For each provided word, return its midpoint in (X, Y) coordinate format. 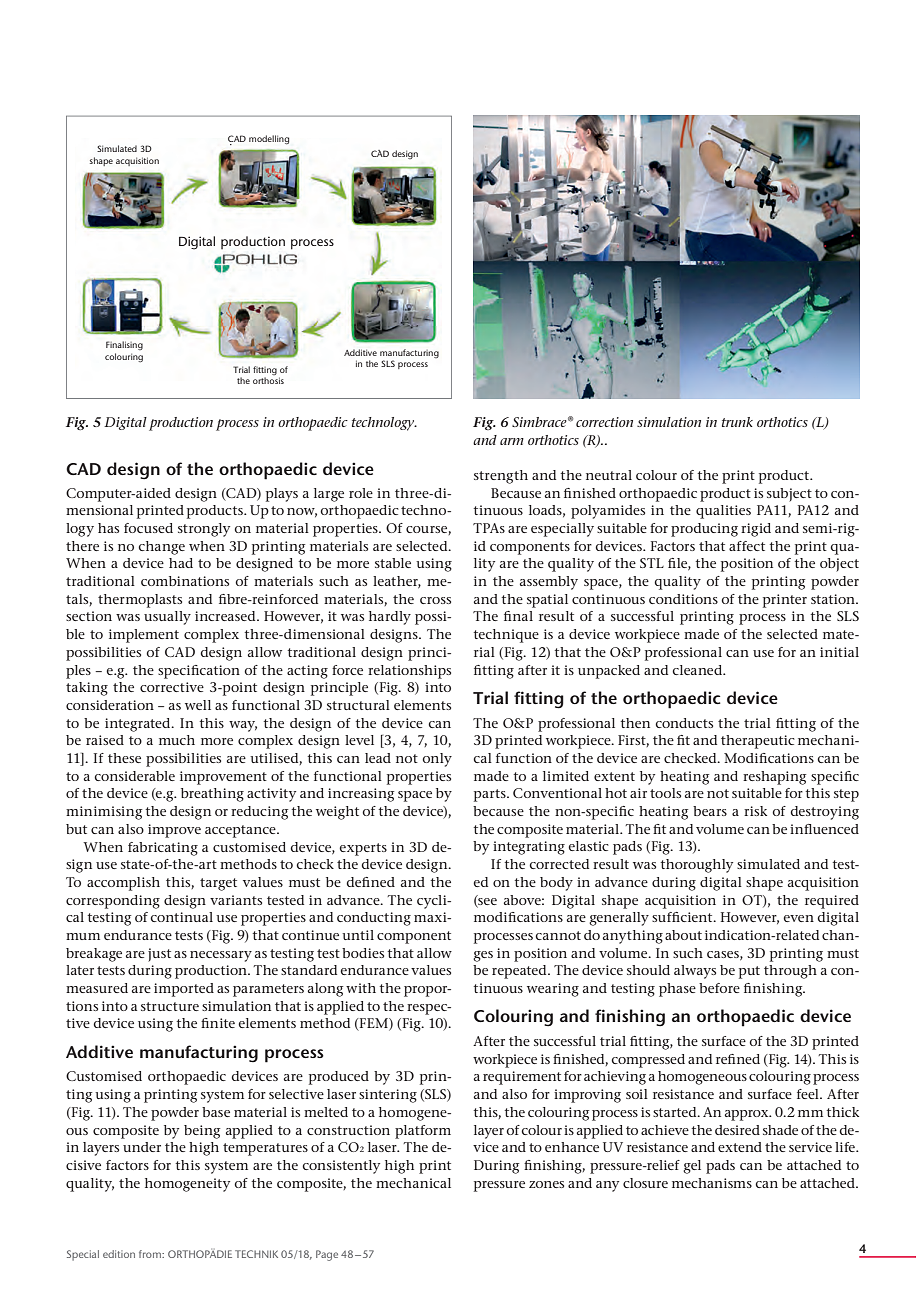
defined (370, 882)
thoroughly (696, 866)
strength (501, 477)
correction (604, 422)
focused (148, 528)
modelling (269, 140)
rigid (756, 530)
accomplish (123, 884)
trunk (737, 422)
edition (119, 1254)
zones (546, 1184)
